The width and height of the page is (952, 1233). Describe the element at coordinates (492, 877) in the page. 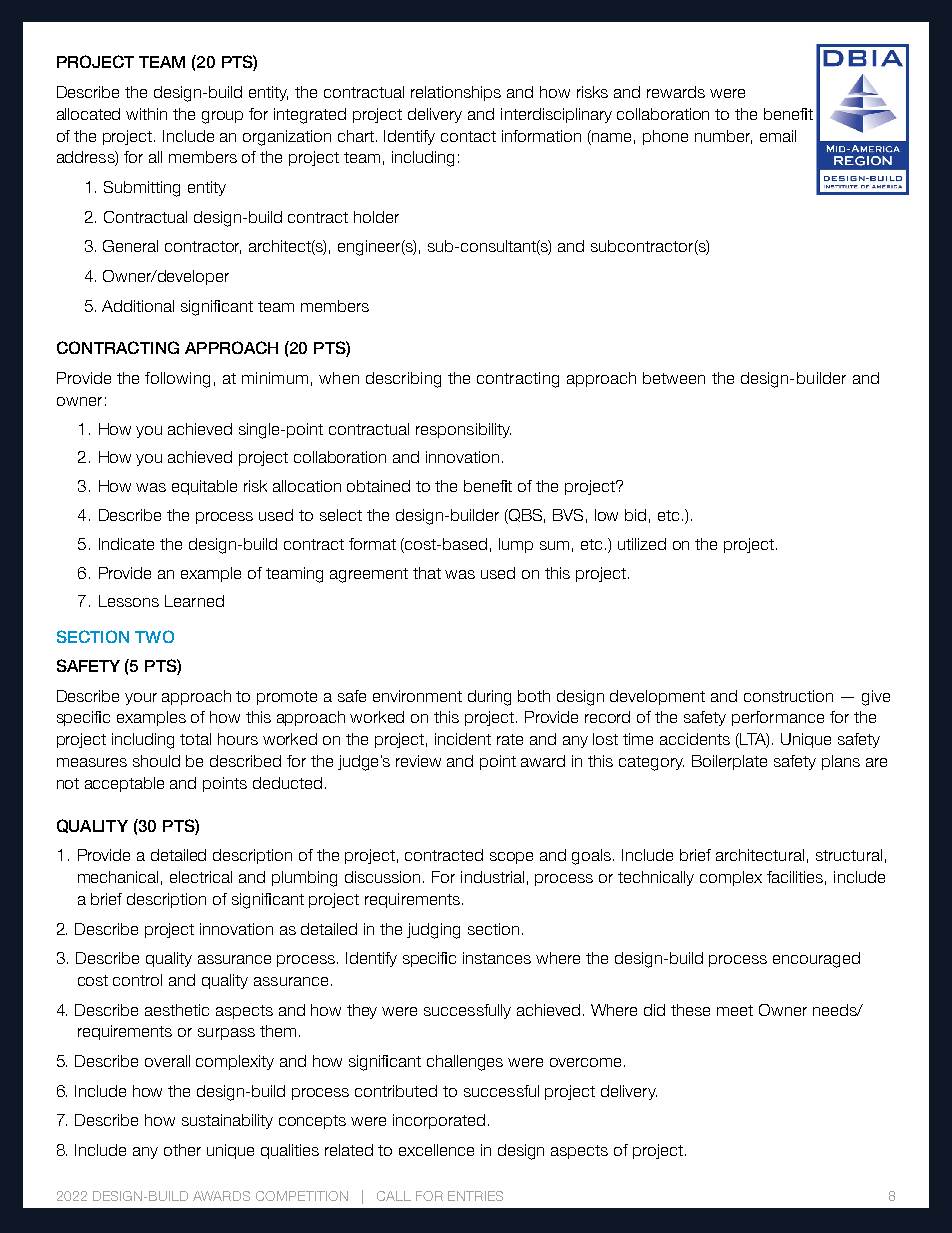

I see `industrial` at that location.
